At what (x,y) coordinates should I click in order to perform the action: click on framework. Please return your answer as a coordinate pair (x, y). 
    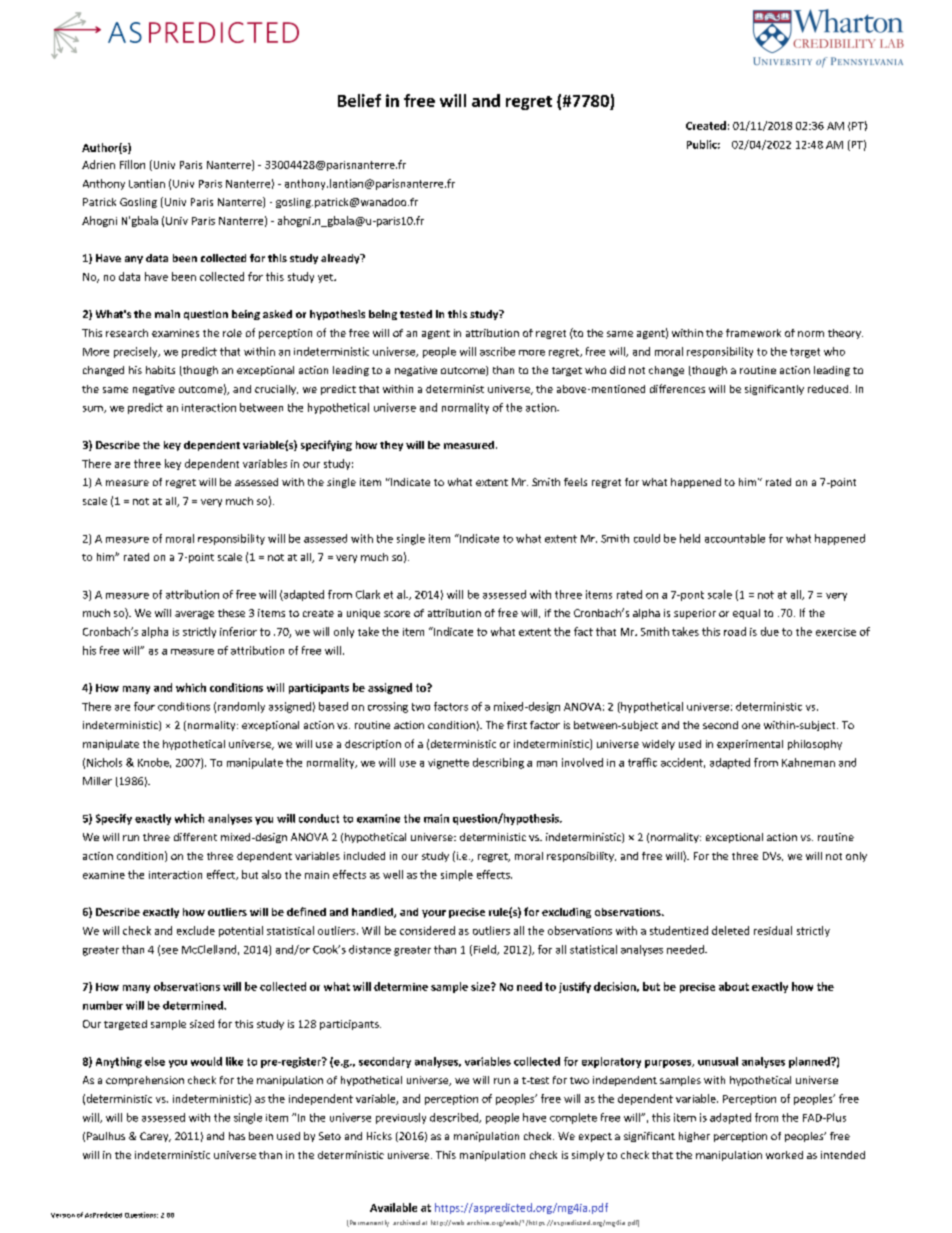
    Looking at the image, I should click on (753, 333).
